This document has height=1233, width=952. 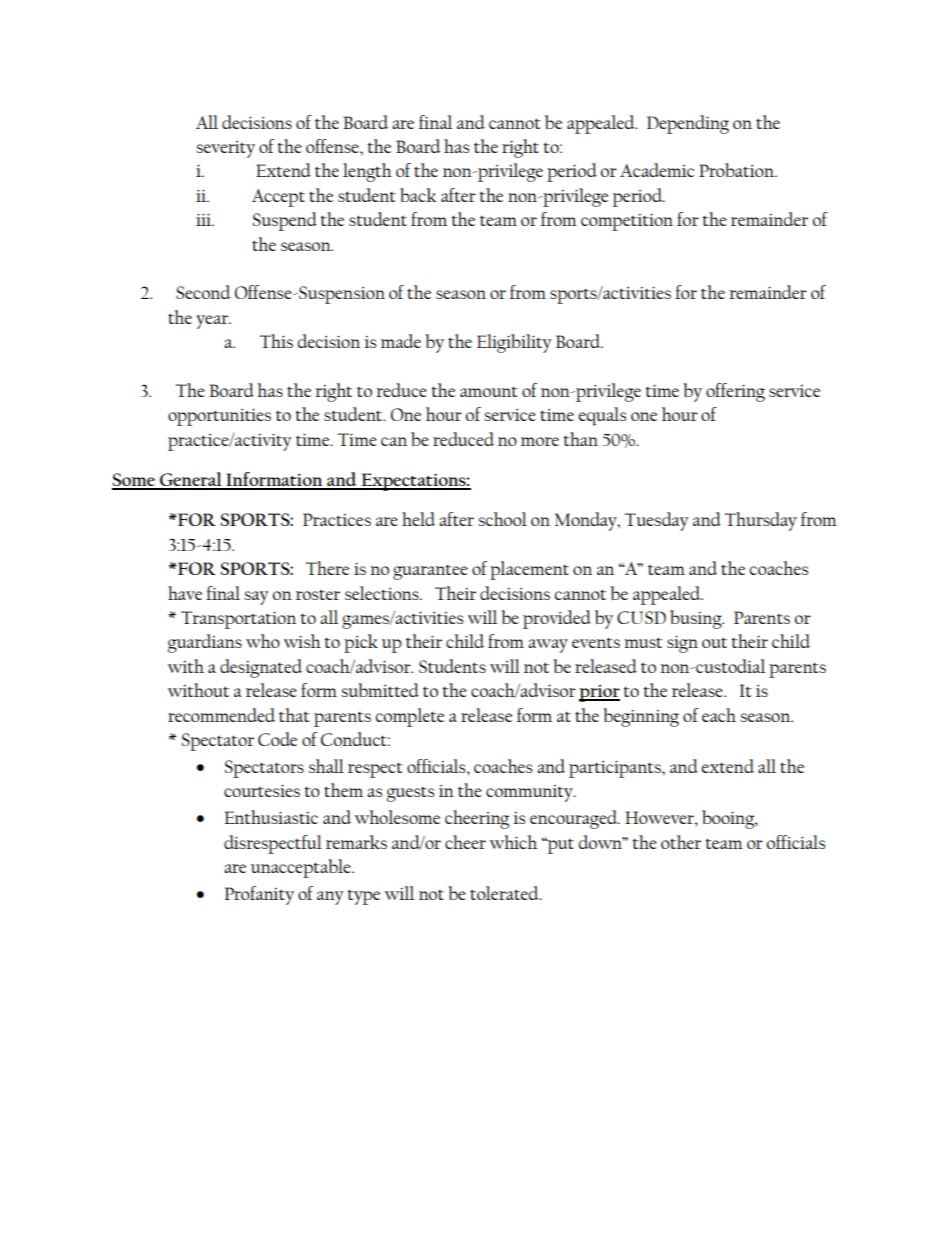 I want to click on Depending, so click(x=688, y=124).
